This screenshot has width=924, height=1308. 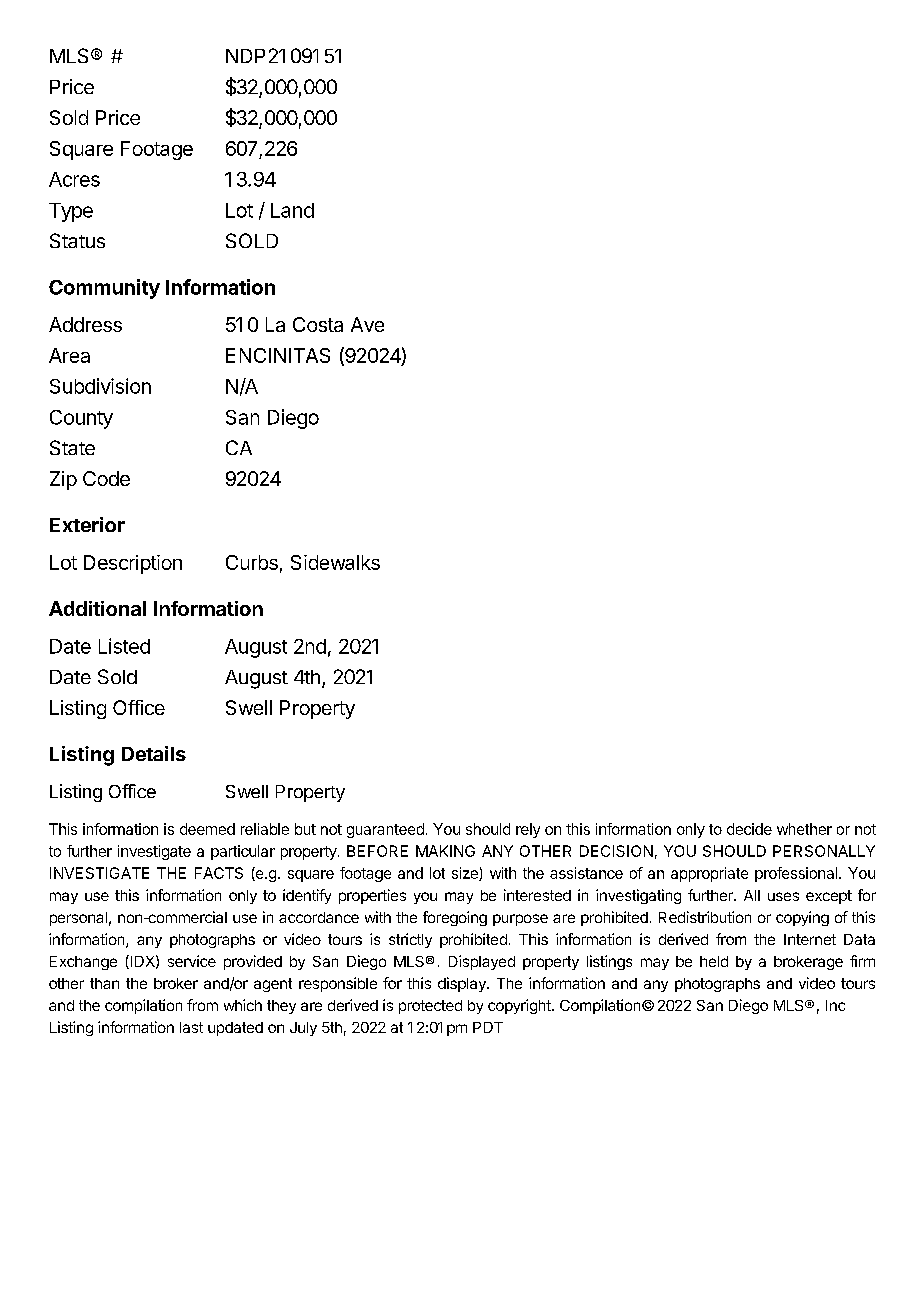 What do you see at coordinates (97, 608) in the screenshot?
I see `Additional` at bounding box center [97, 608].
